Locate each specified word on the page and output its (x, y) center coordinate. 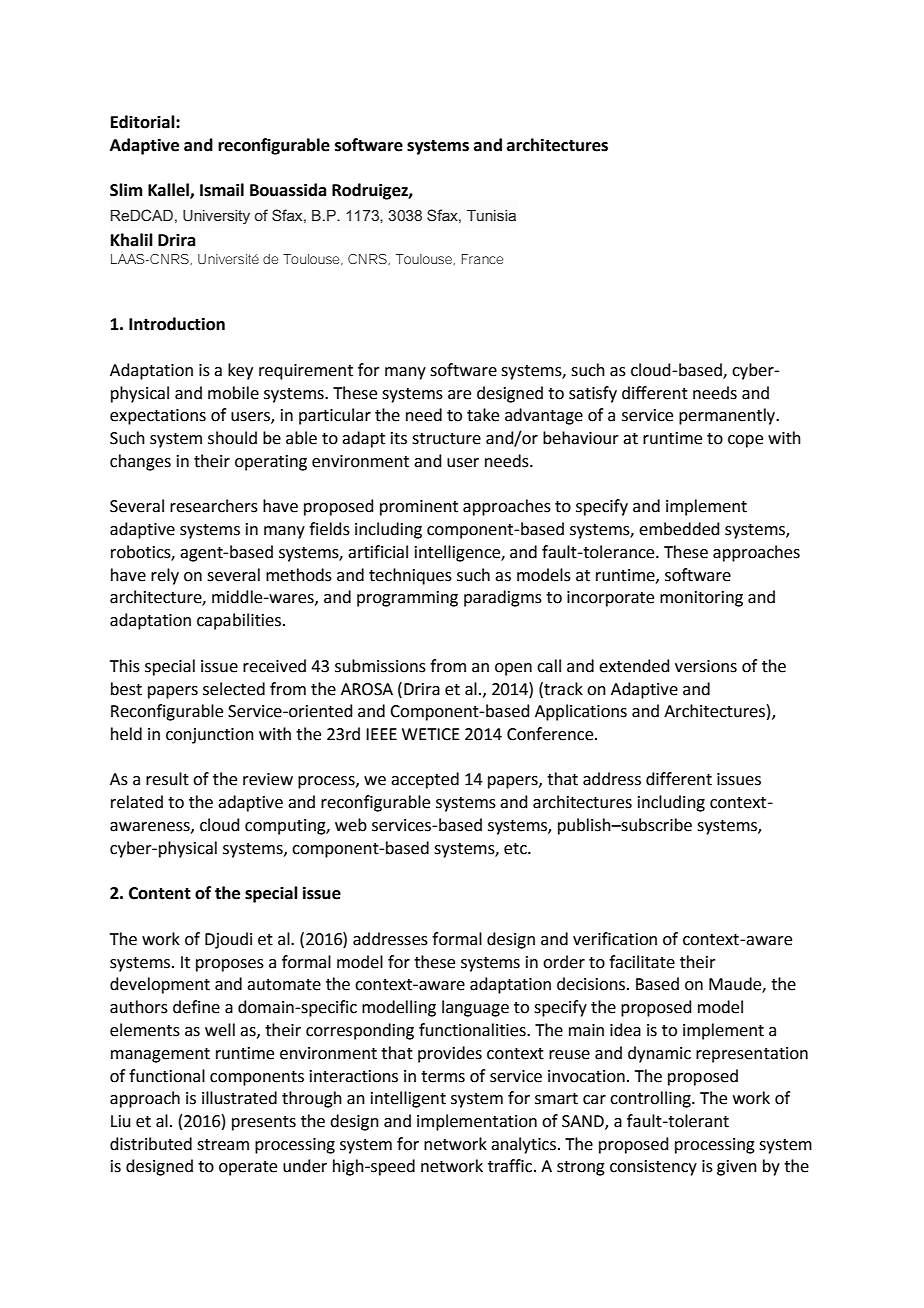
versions (706, 666)
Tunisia (491, 216)
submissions (380, 666)
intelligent (408, 1099)
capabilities (239, 621)
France (482, 259)
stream (223, 1145)
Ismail (222, 190)
